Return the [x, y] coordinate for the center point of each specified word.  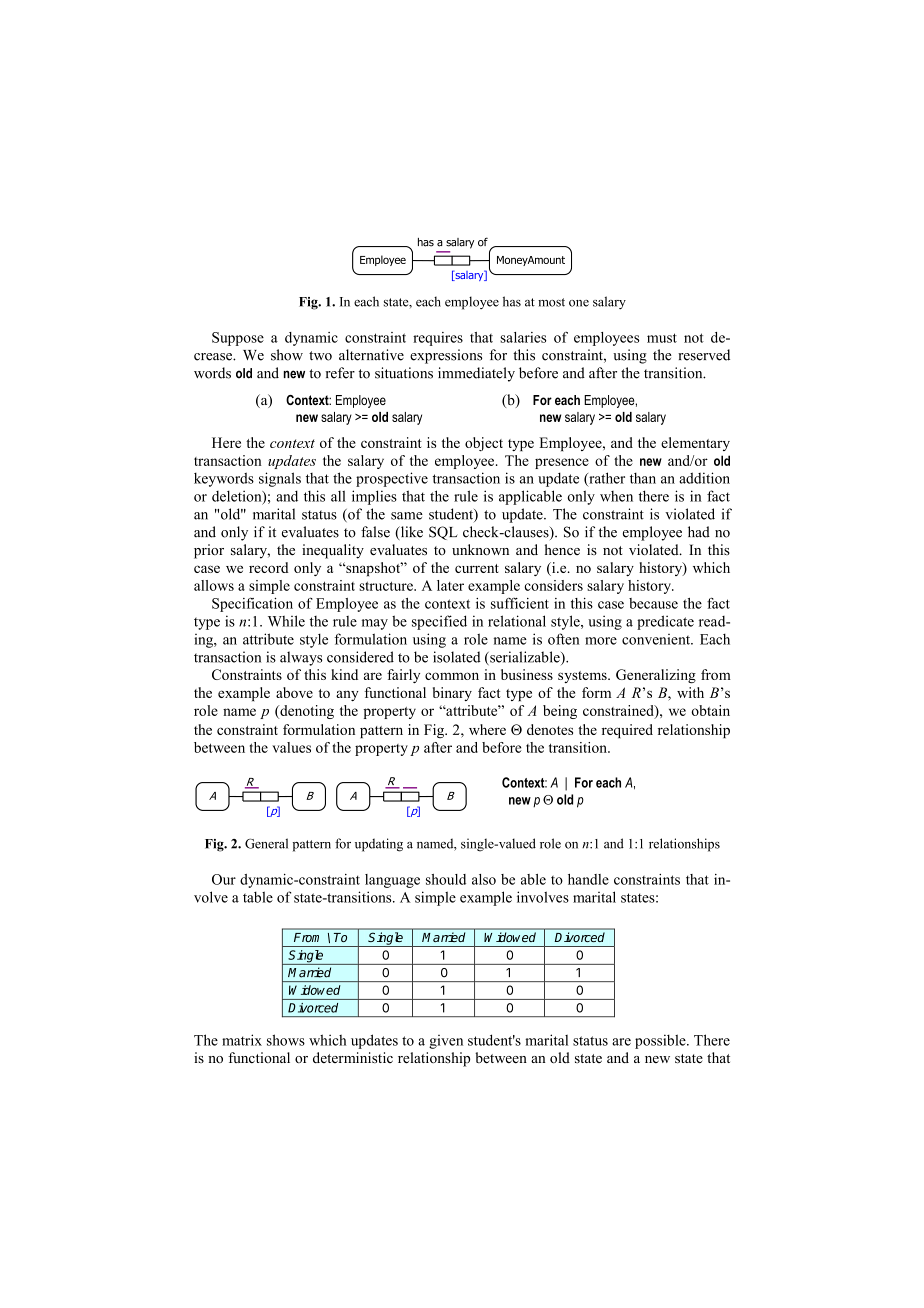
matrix [242, 1040]
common [452, 676]
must [662, 338]
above [294, 692]
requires [438, 339]
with [690, 692]
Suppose [238, 339]
